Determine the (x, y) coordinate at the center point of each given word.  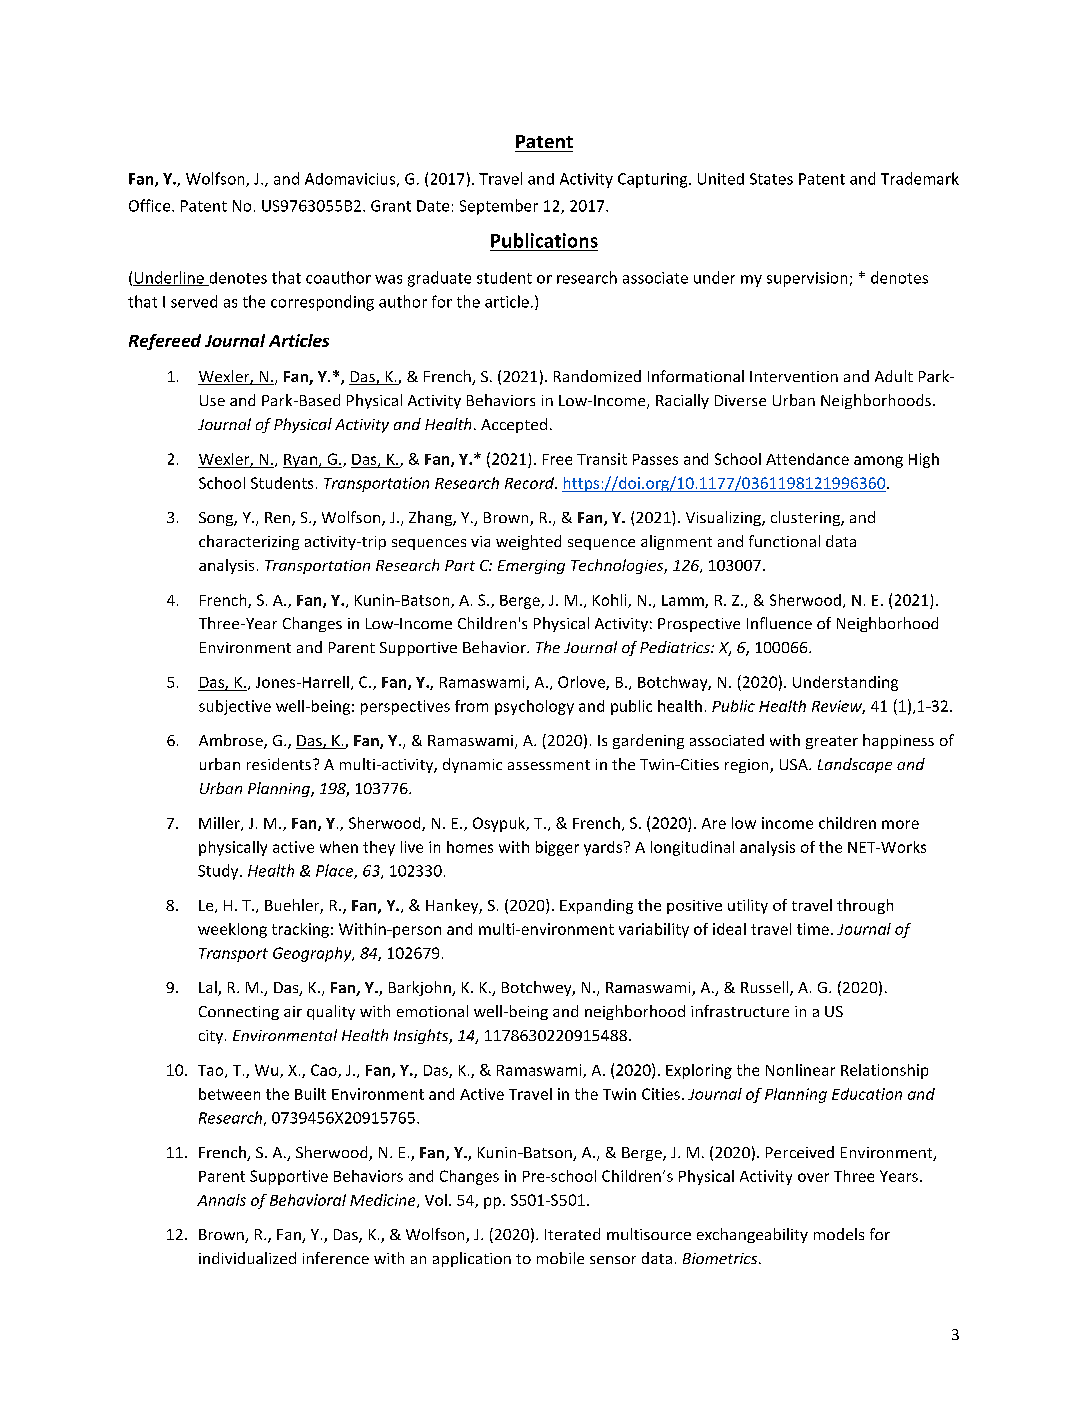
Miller (220, 824)
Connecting (239, 1013)
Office (151, 205)
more (900, 824)
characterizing (249, 542)
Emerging (531, 567)
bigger (557, 848)
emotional (432, 1011)
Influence (779, 623)
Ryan (301, 461)
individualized (247, 1258)
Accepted (514, 425)
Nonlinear (800, 1070)
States (771, 179)
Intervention (794, 376)
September (499, 207)
